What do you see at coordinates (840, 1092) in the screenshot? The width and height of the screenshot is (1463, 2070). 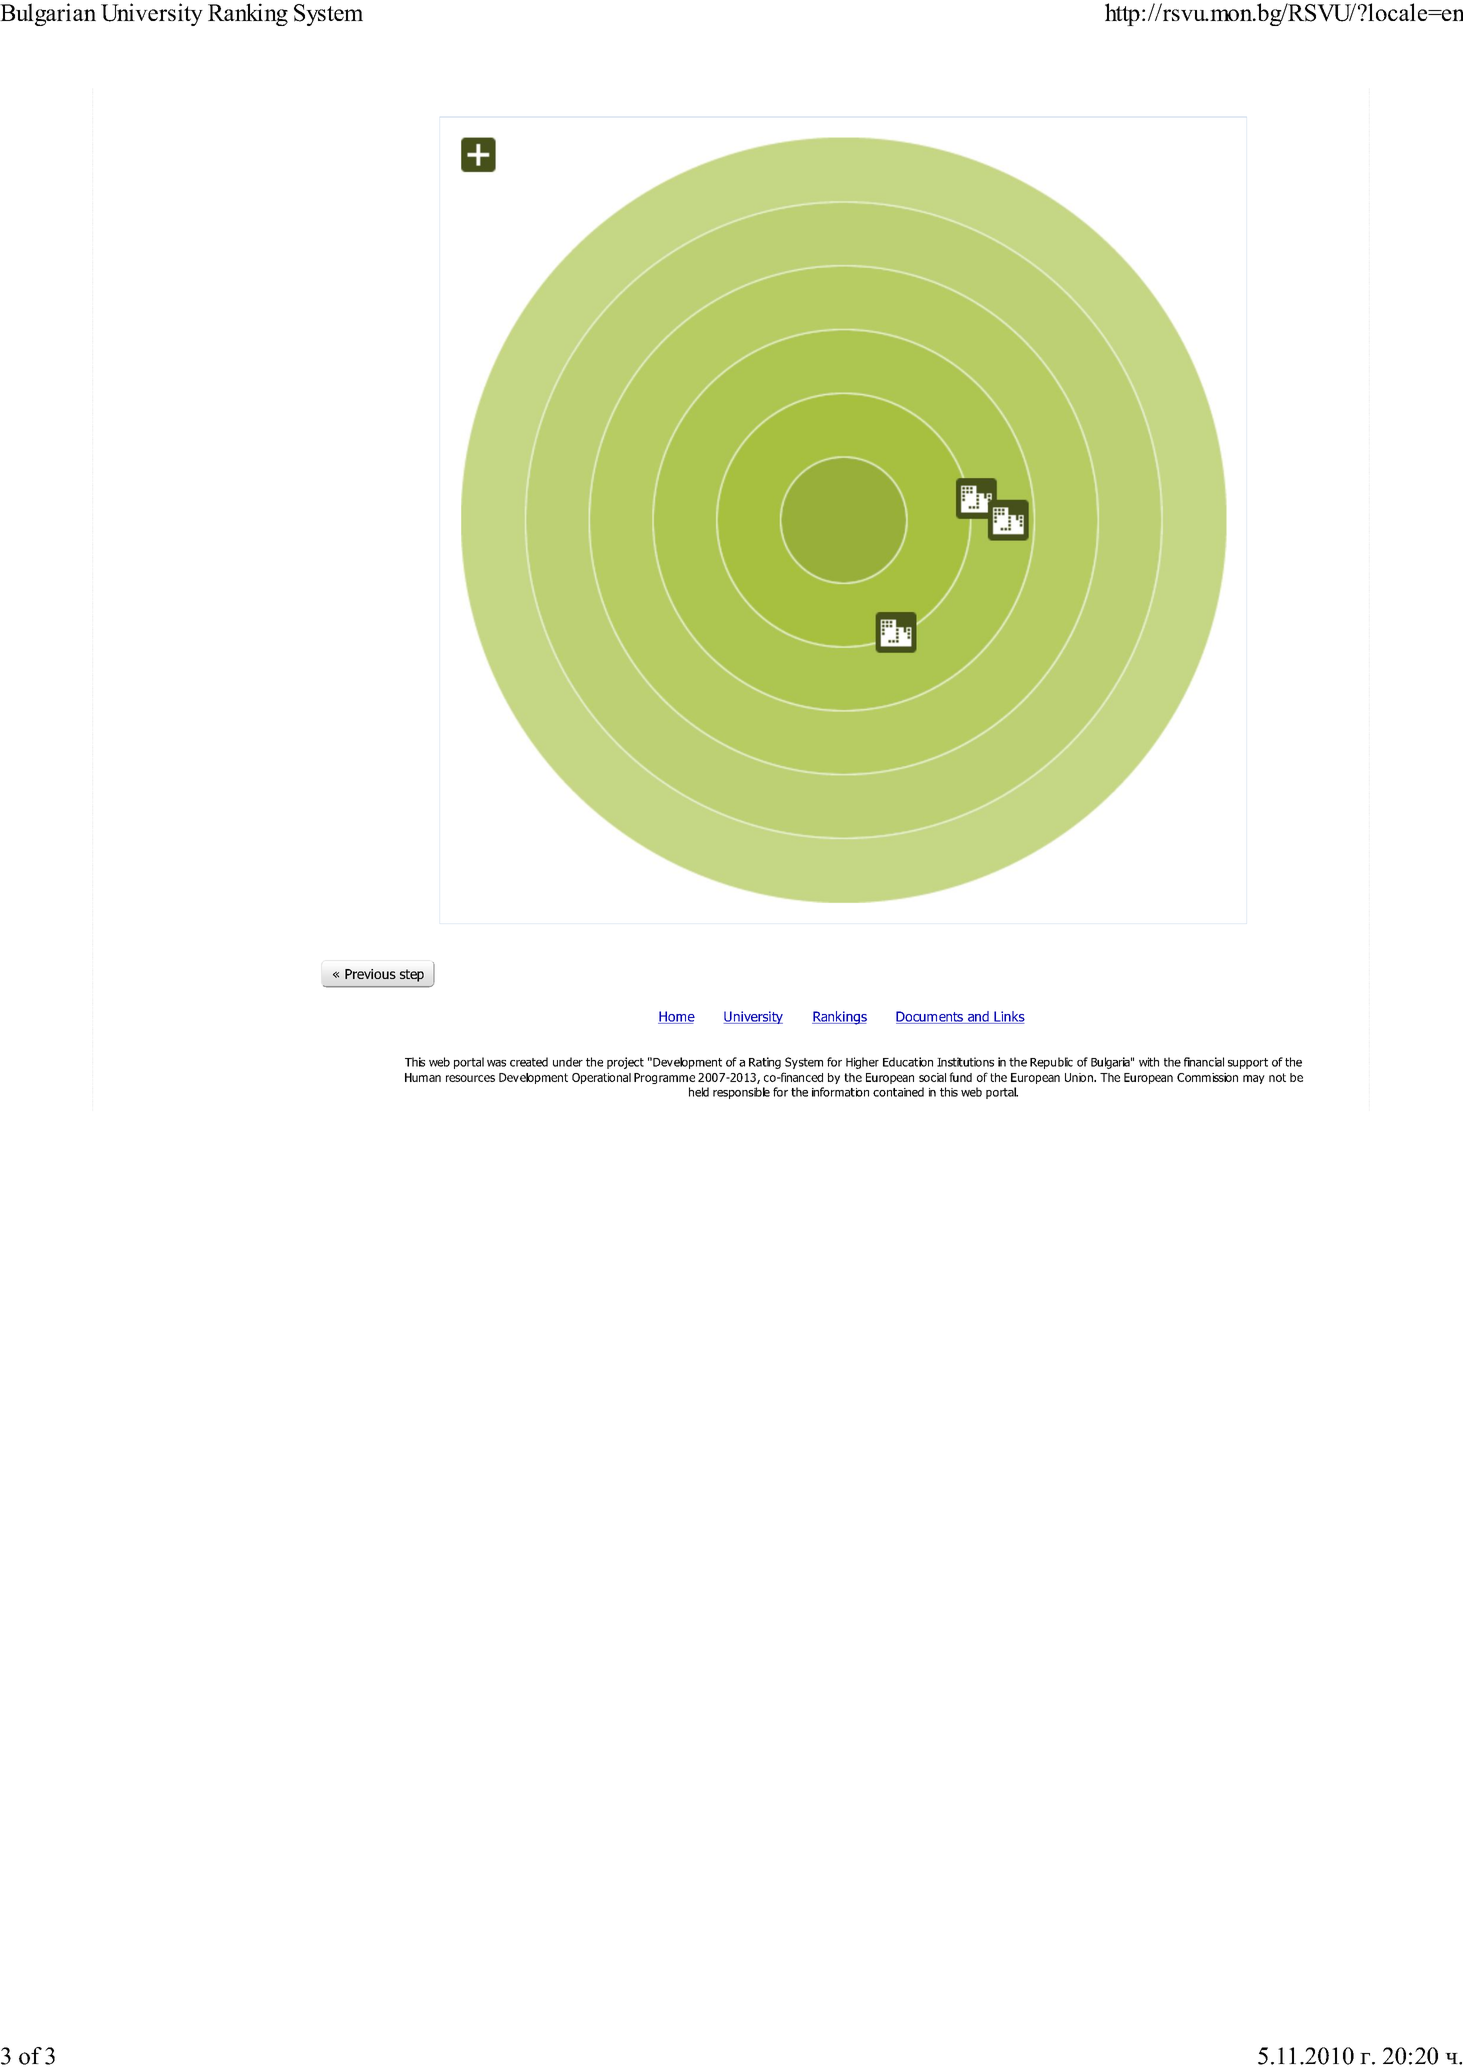 I see `information` at bounding box center [840, 1092].
